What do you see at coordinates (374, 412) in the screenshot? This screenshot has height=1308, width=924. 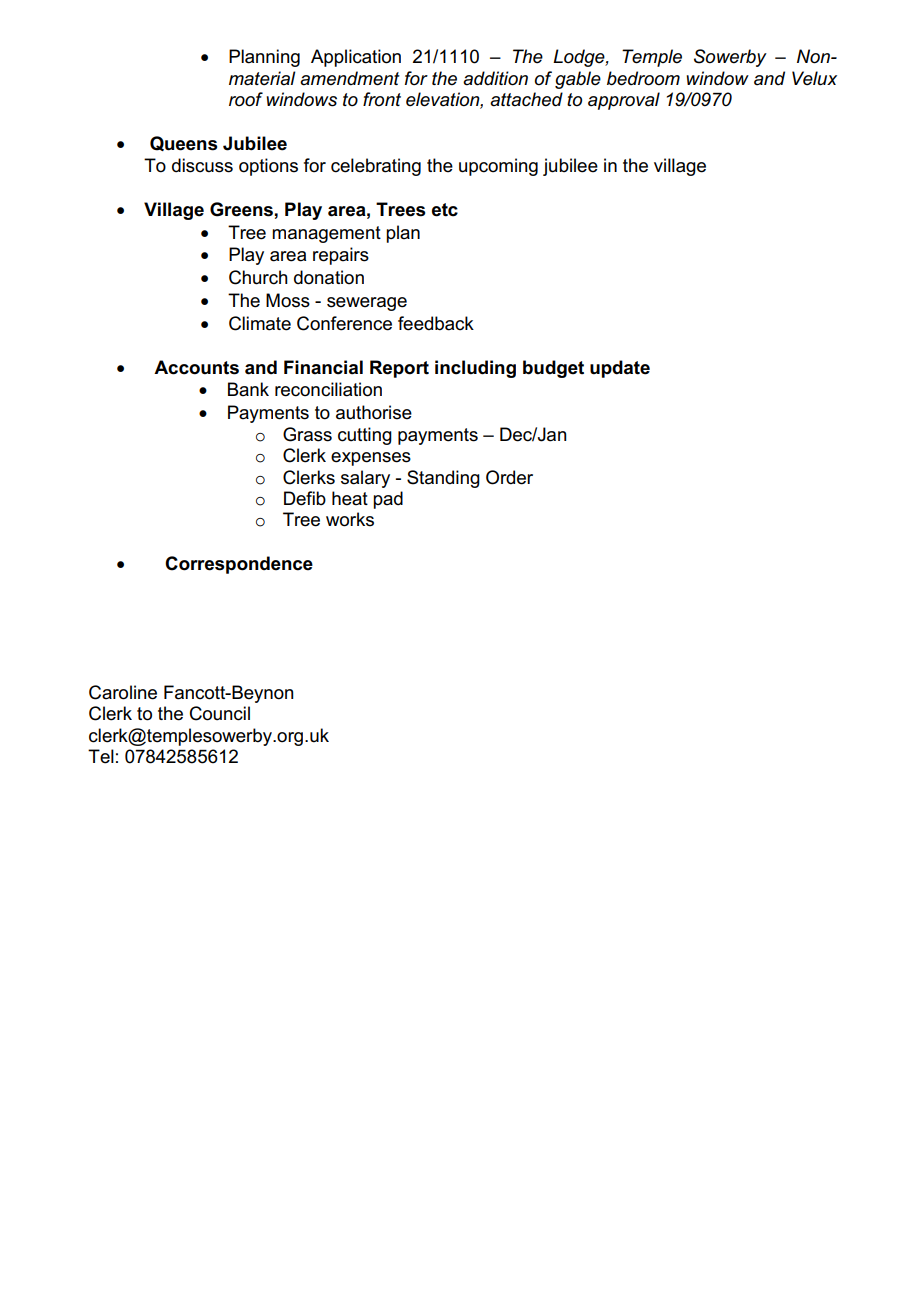 I see `authorise` at bounding box center [374, 412].
